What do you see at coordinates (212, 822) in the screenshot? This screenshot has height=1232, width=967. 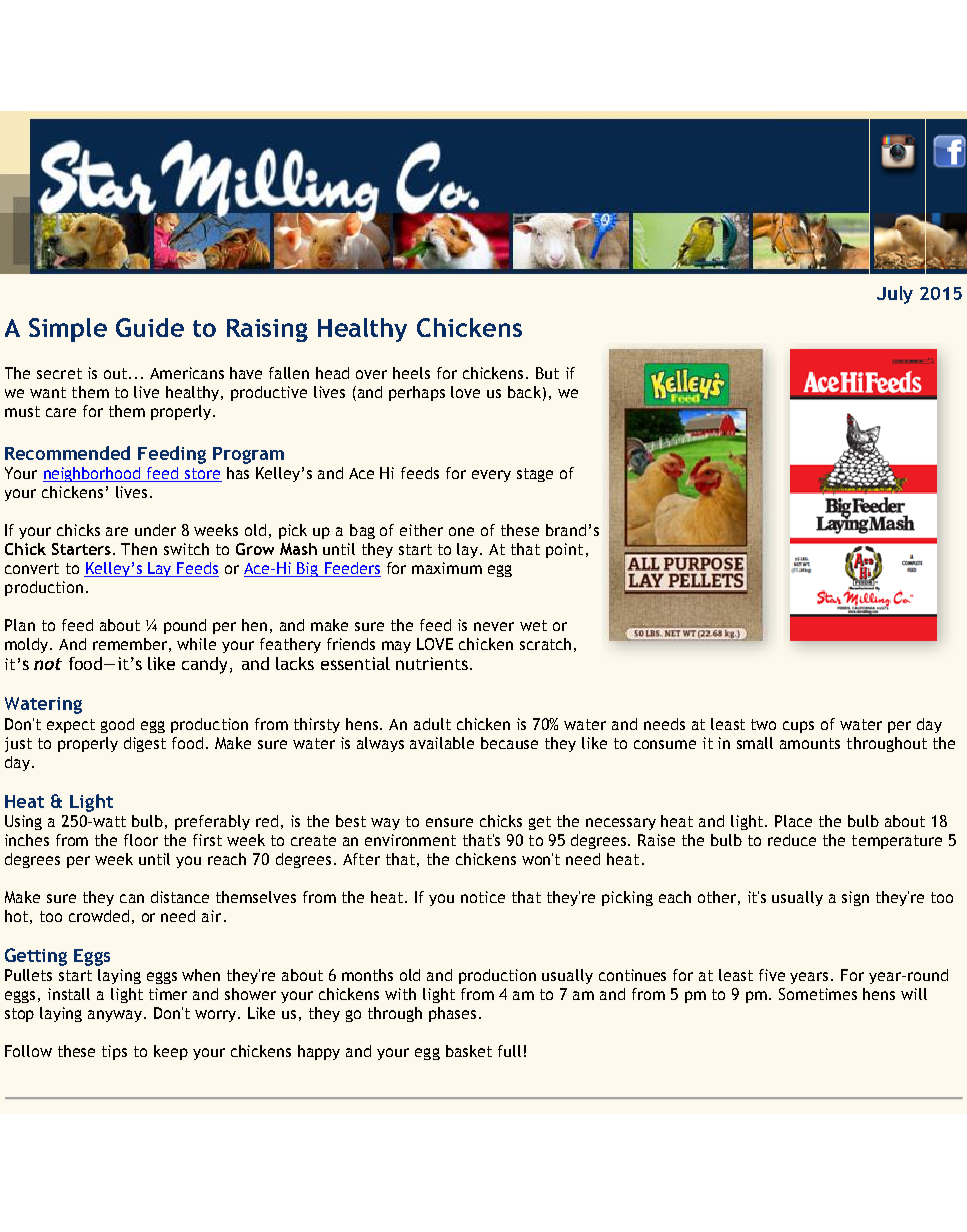 I see `preferably` at bounding box center [212, 822].
